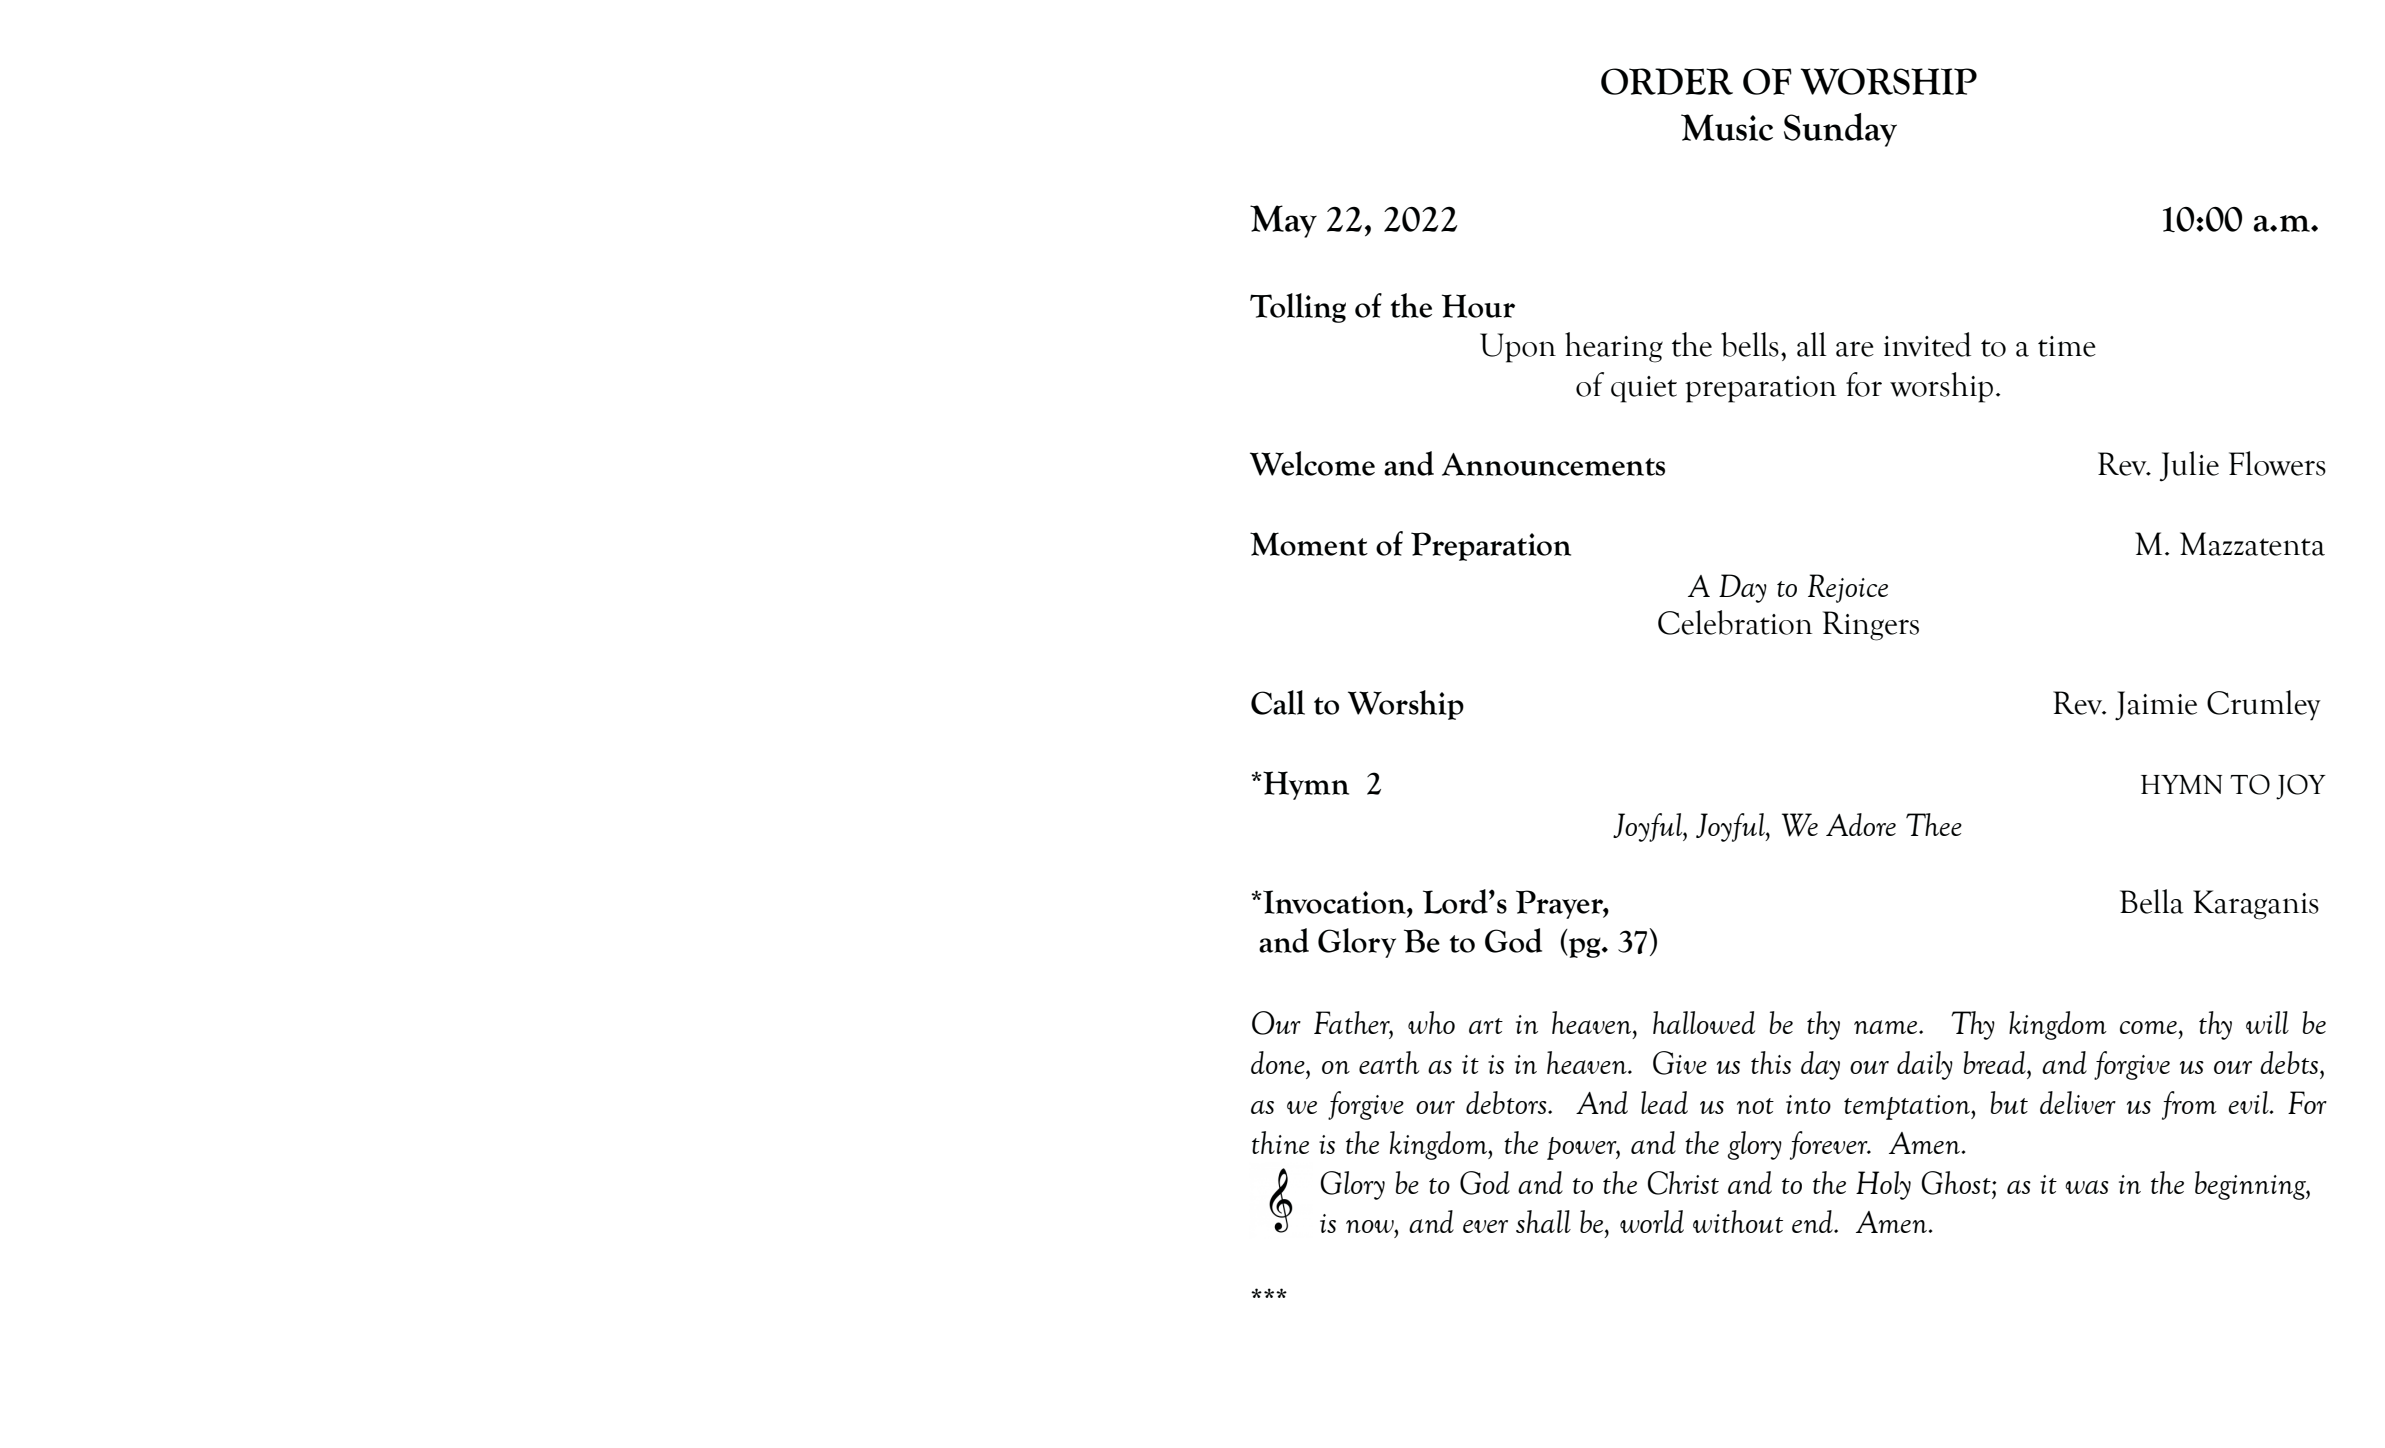  What do you see at coordinates (1727, 127) in the image?
I see `Music` at bounding box center [1727, 127].
